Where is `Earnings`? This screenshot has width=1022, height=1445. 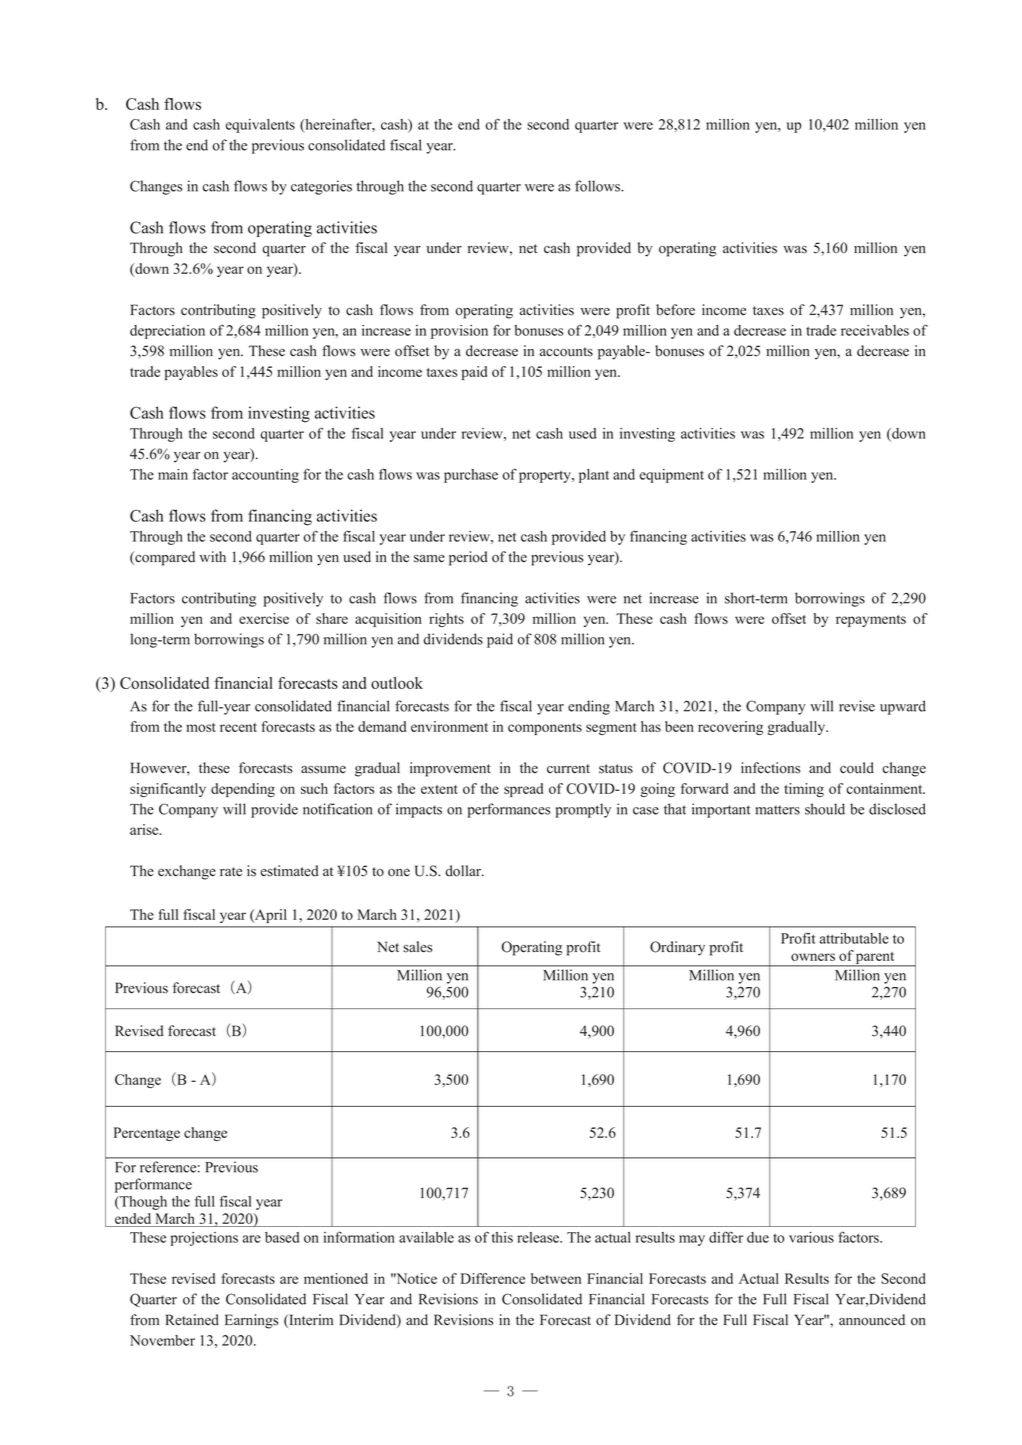
Earnings is located at coordinates (251, 1321).
